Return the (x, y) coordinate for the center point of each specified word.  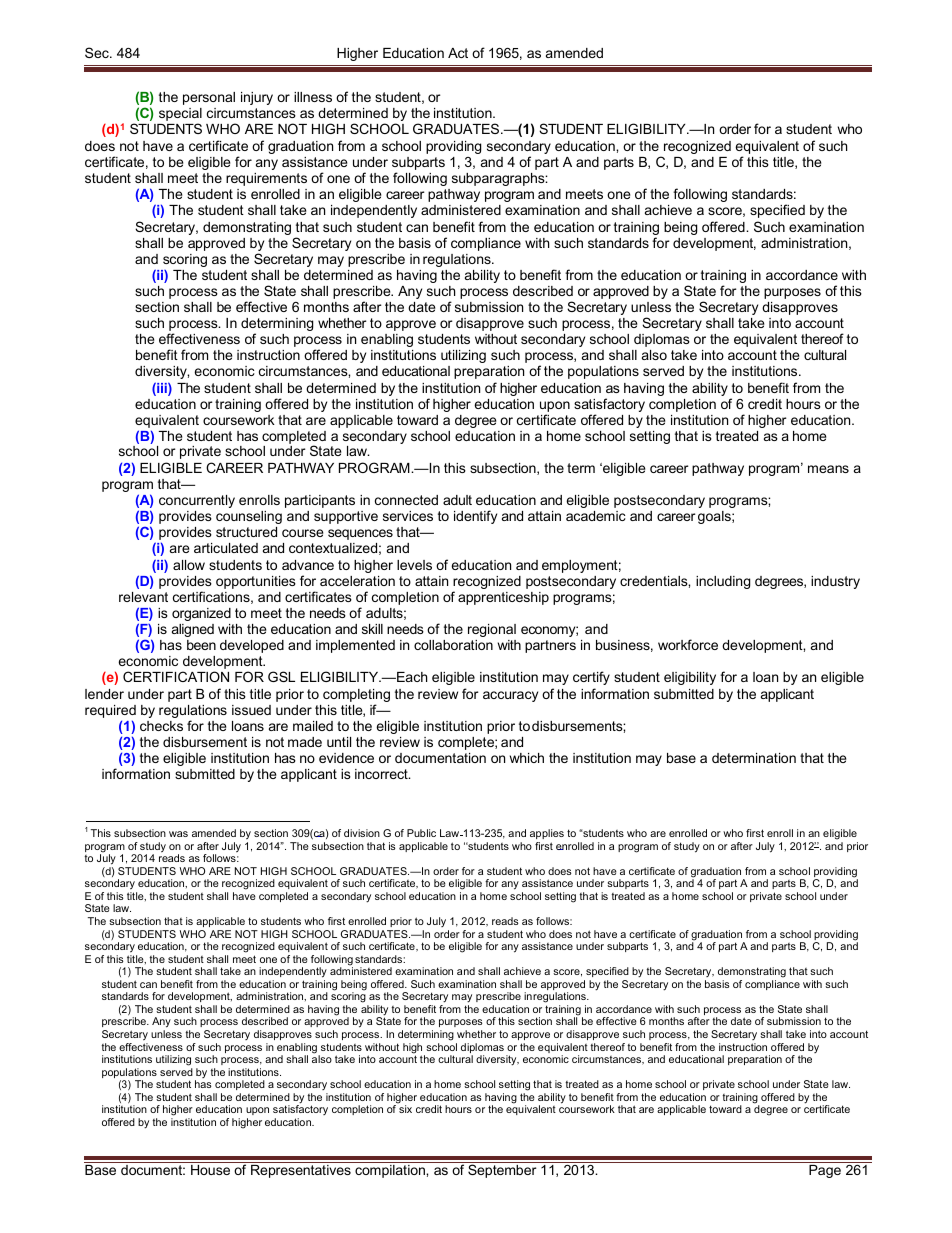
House (210, 1170)
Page (825, 1171)
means (828, 469)
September (502, 1171)
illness (313, 97)
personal (209, 98)
